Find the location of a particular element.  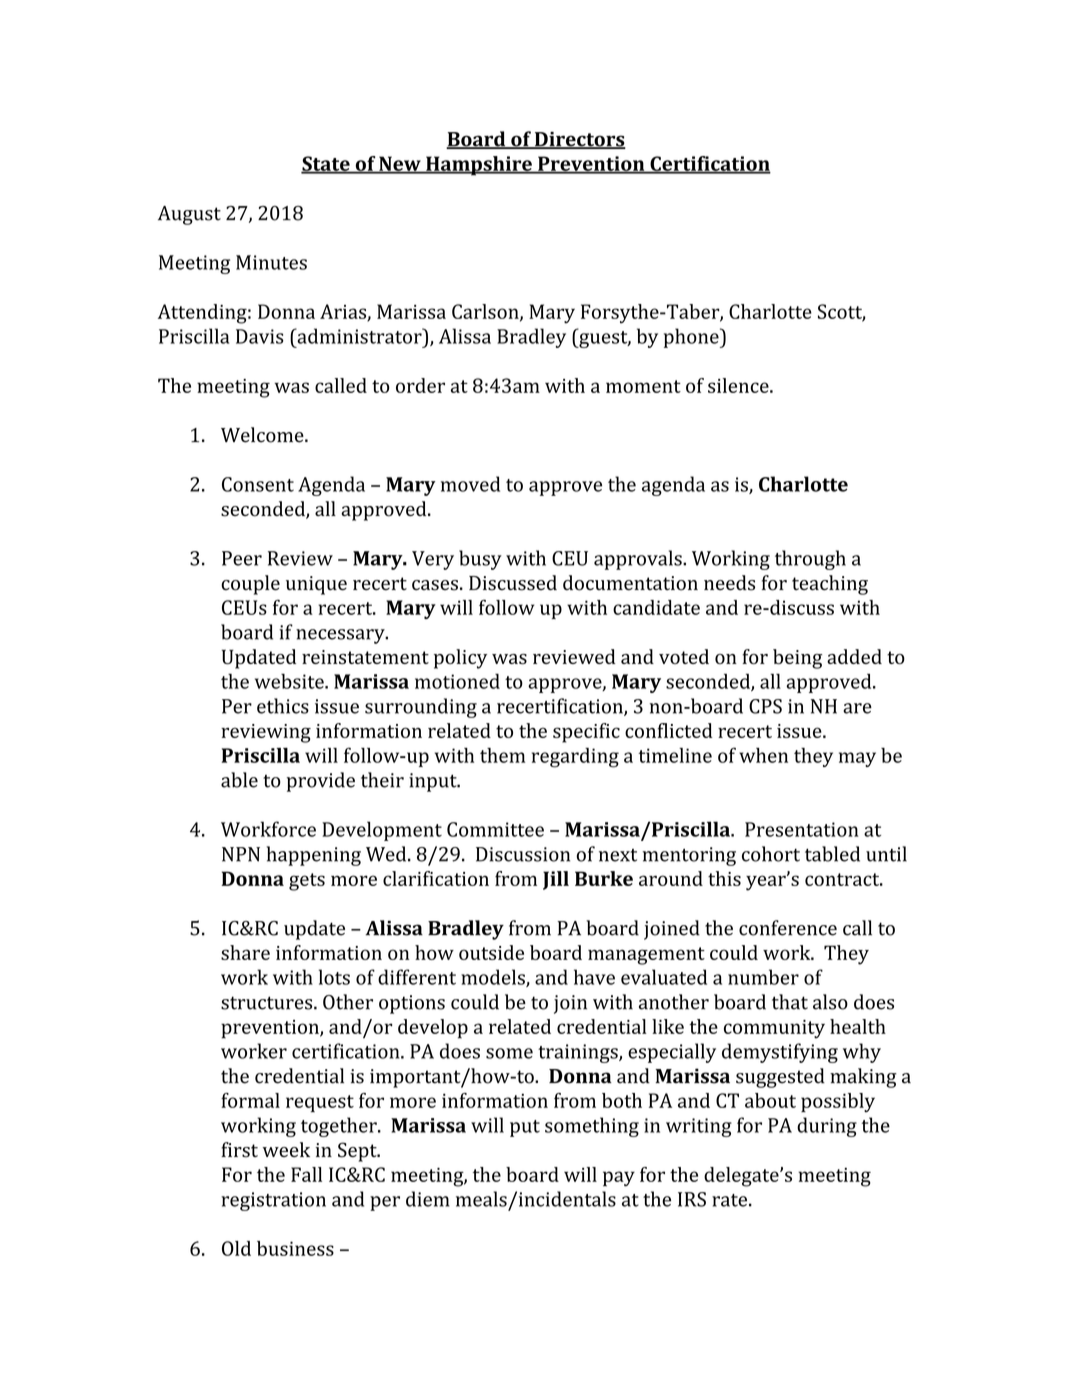

phone is located at coordinates (692, 338).
